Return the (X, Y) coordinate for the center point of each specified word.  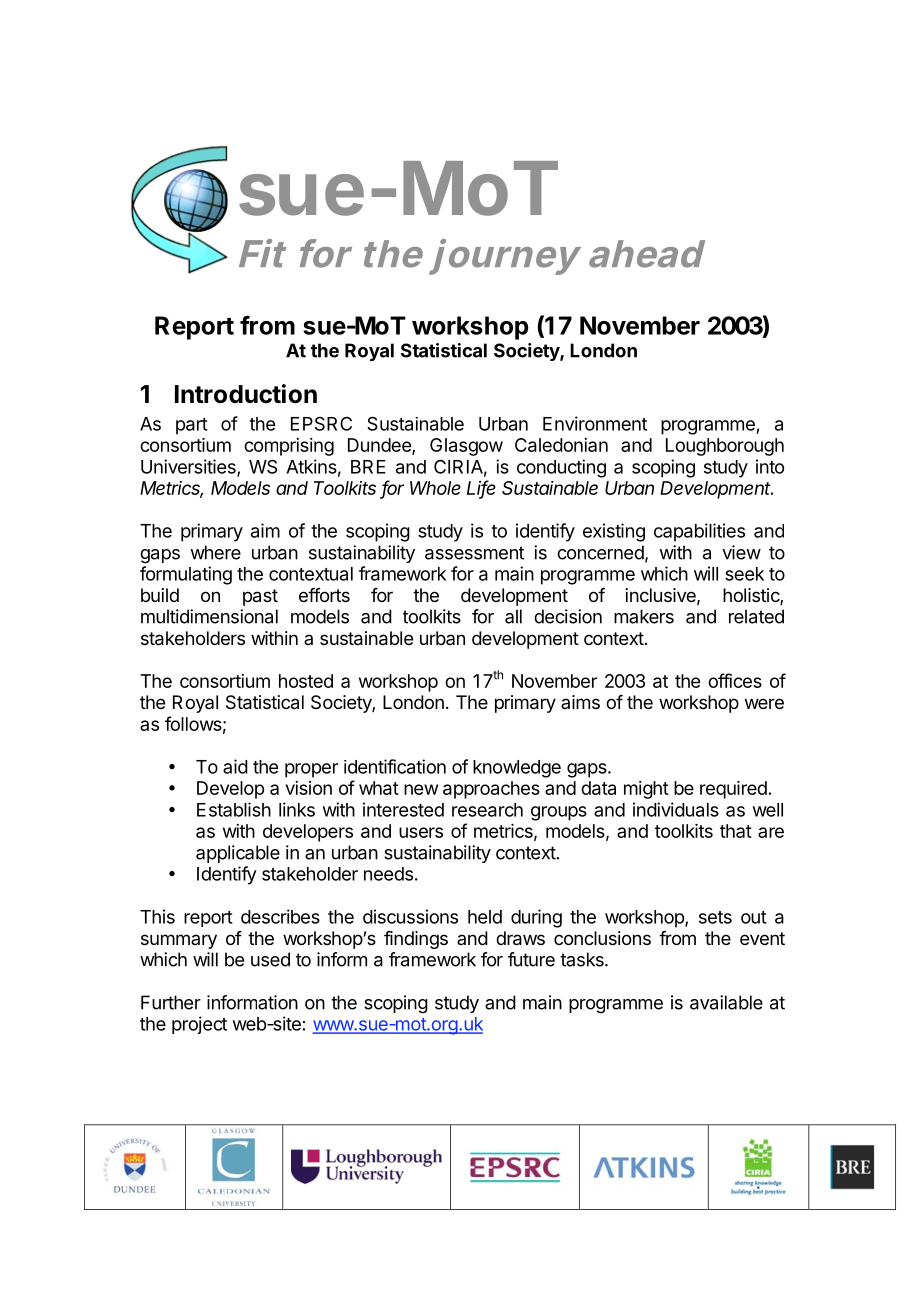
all (513, 616)
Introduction (246, 394)
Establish (234, 809)
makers (644, 616)
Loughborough (725, 447)
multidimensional (209, 616)
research (487, 810)
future (531, 959)
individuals (676, 809)
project (199, 1025)
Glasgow (466, 447)
